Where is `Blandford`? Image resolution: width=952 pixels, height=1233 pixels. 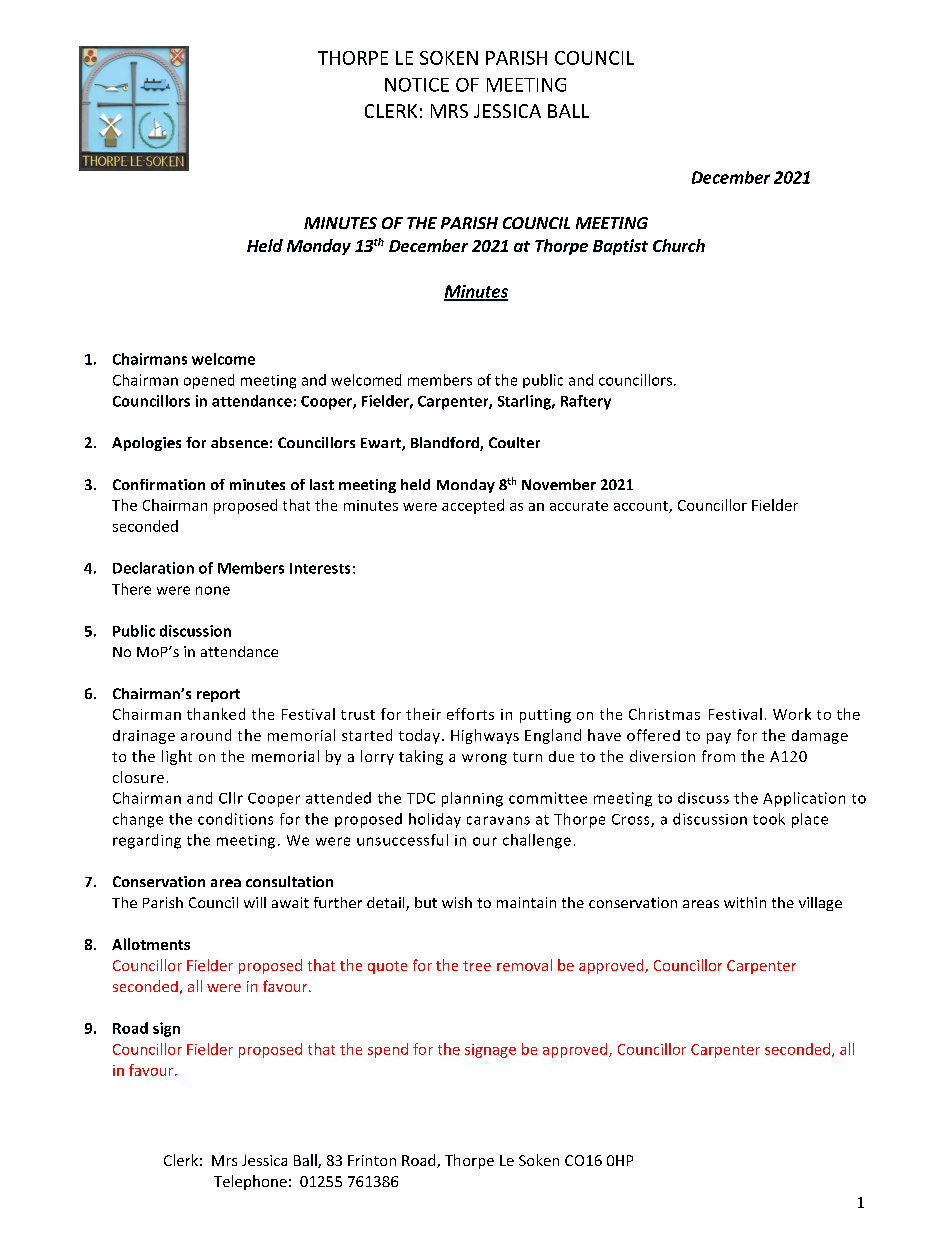 Blandford is located at coordinates (446, 444).
